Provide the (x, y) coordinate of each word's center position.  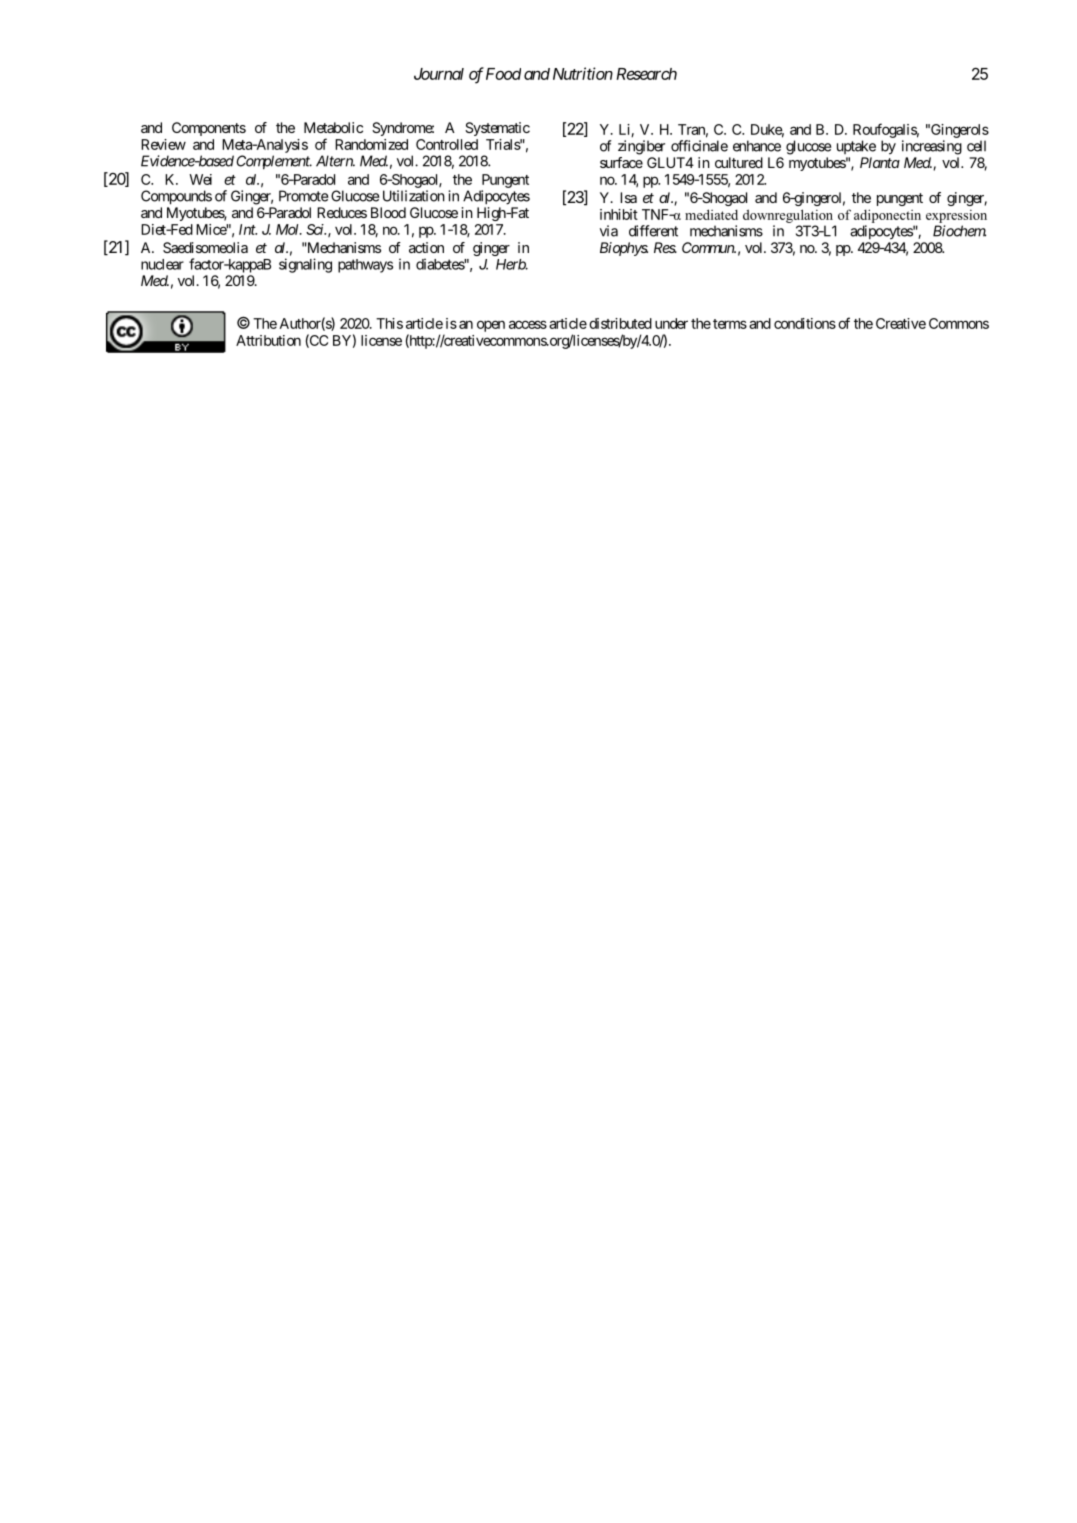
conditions (805, 323)
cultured (739, 162)
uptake (856, 147)
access (528, 324)
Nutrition (583, 73)
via (609, 231)
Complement (274, 162)
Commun (709, 247)
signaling (305, 265)
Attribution (268, 340)
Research (647, 74)
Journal (439, 74)
